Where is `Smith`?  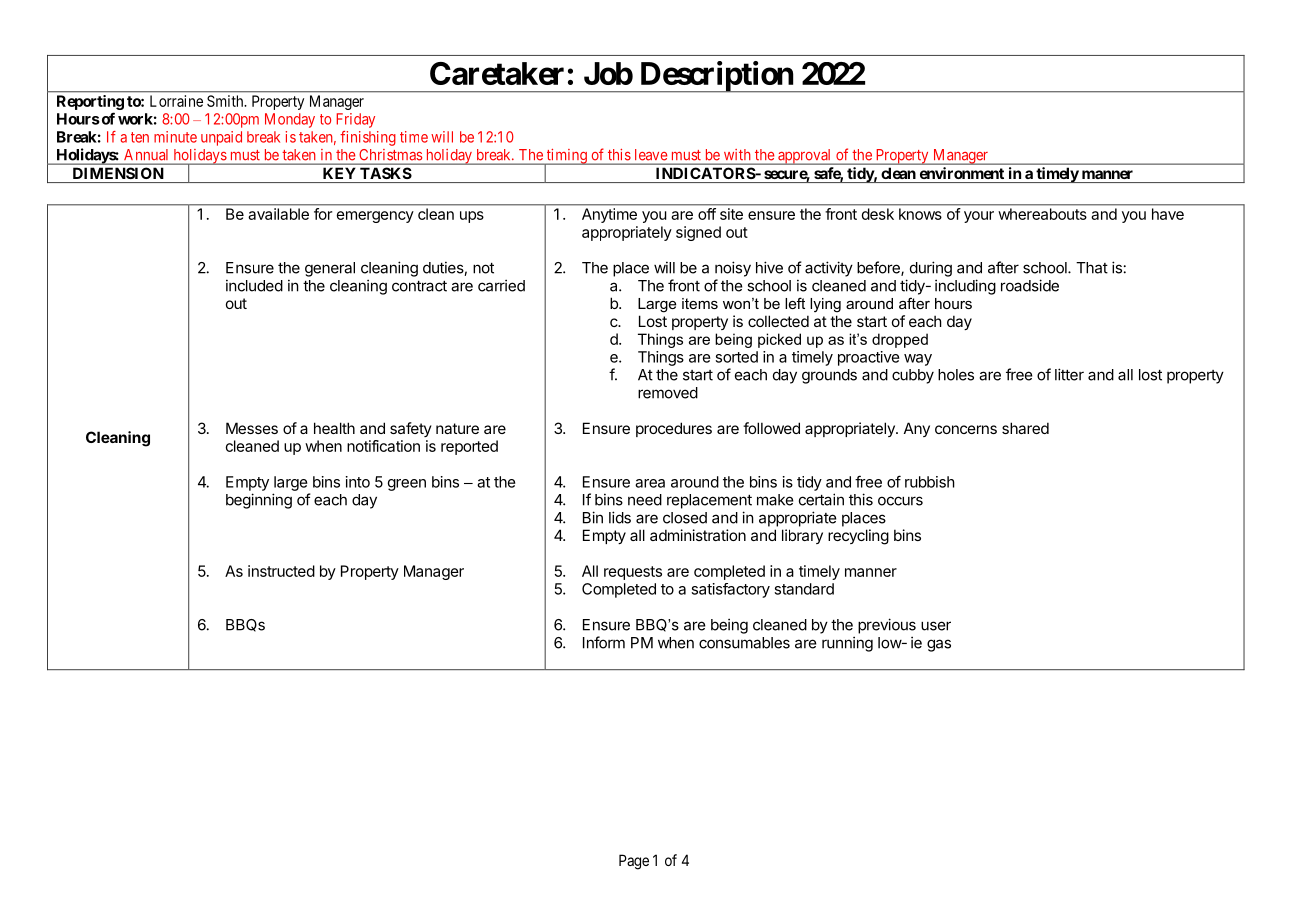 Smith is located at coordinates (226, 101).
